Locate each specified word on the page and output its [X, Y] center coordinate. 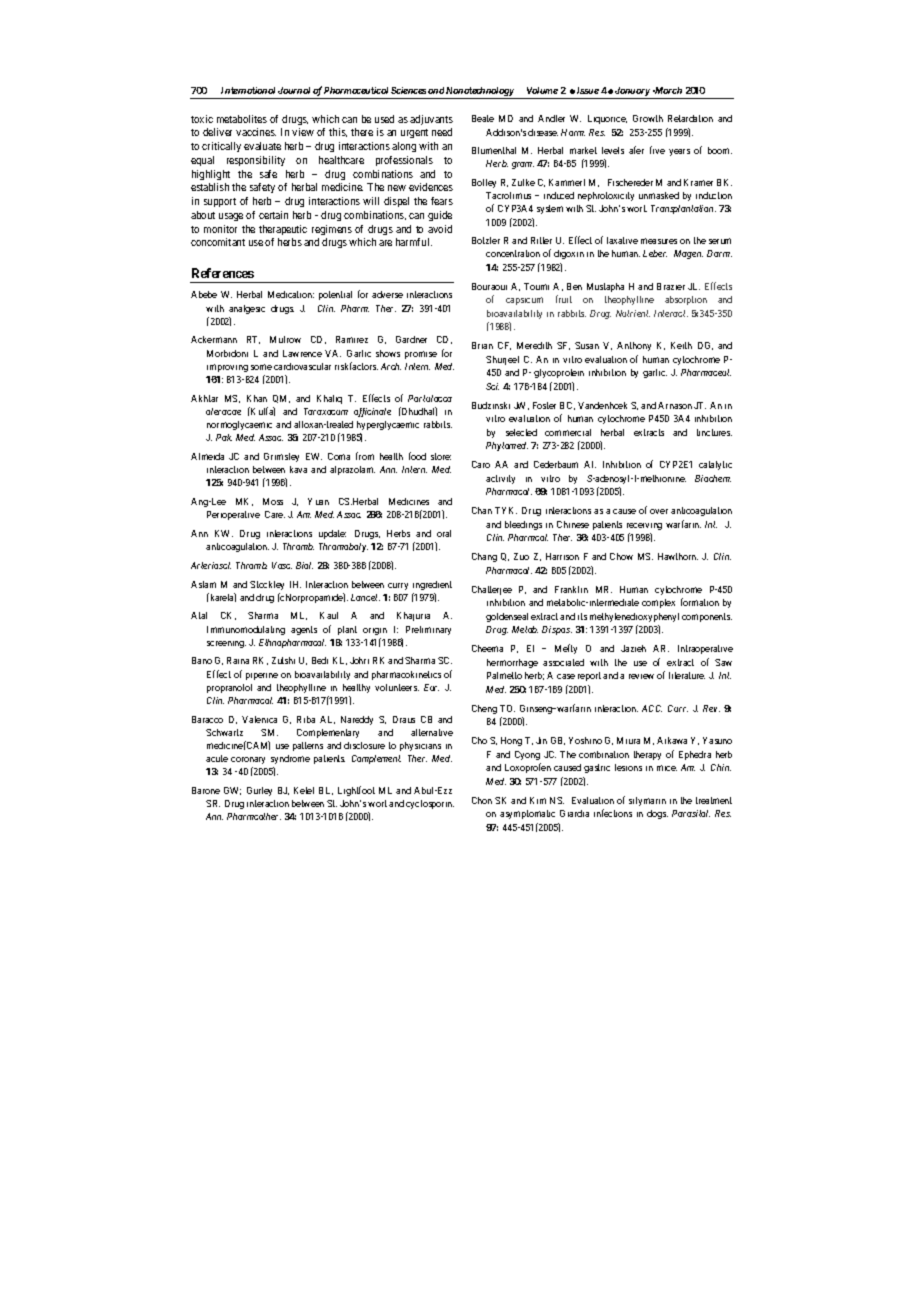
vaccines [256, 132]
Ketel [304, 790]
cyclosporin [430, 804]
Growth [648, 118]
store [441, 456]
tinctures [714, 432]
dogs [657, 814]
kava [298, 469]
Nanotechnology [480, 93]
